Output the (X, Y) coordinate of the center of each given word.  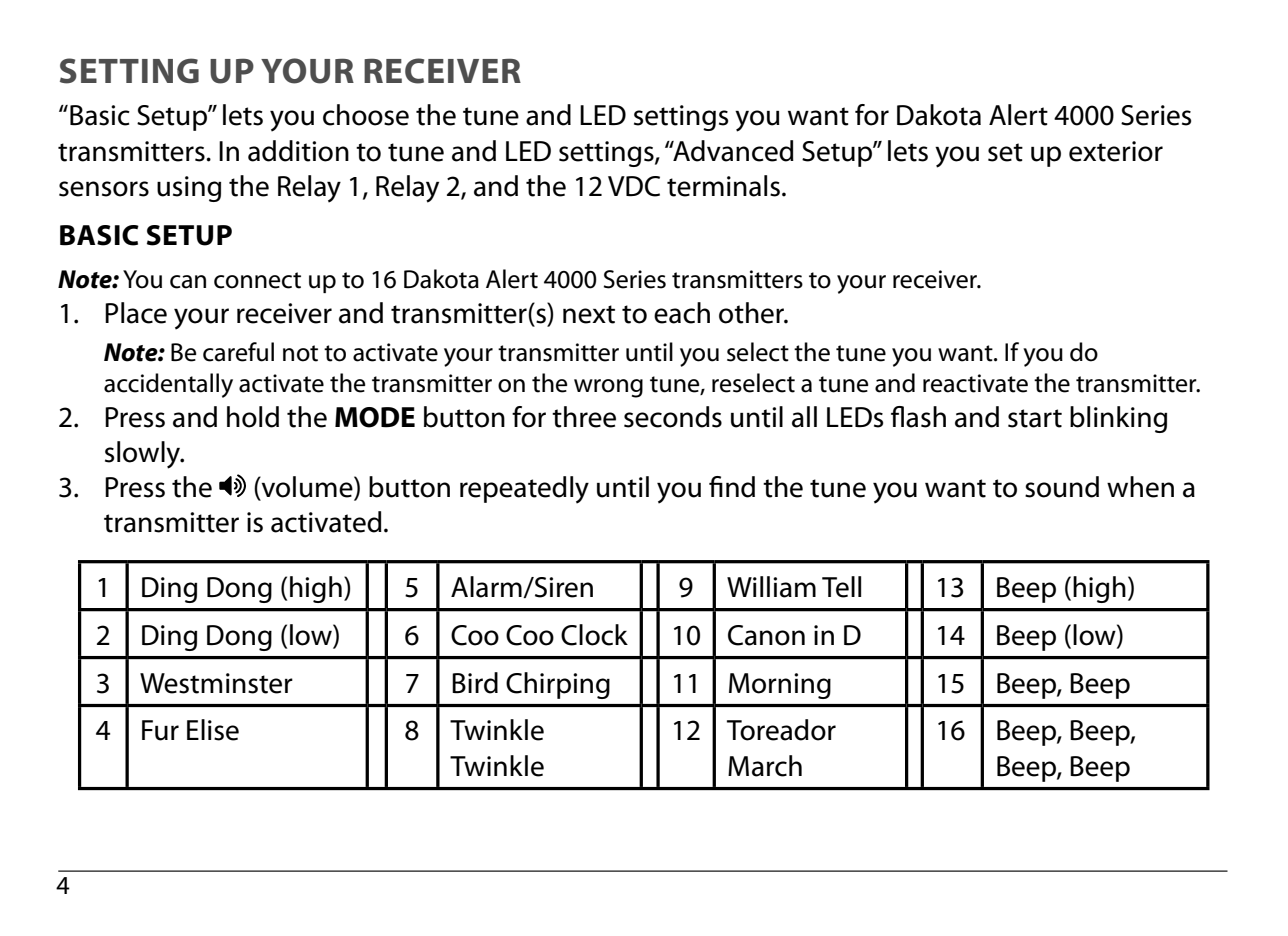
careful (238, 352)
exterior (1116, 151)
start (1035, 418)
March (765, 766)
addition (298, 151)
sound (1062, 487)
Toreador (781, 730)
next (589, 314)
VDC (634, 186)
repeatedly (524, 490)
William (771, 587)
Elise (213, 730)
